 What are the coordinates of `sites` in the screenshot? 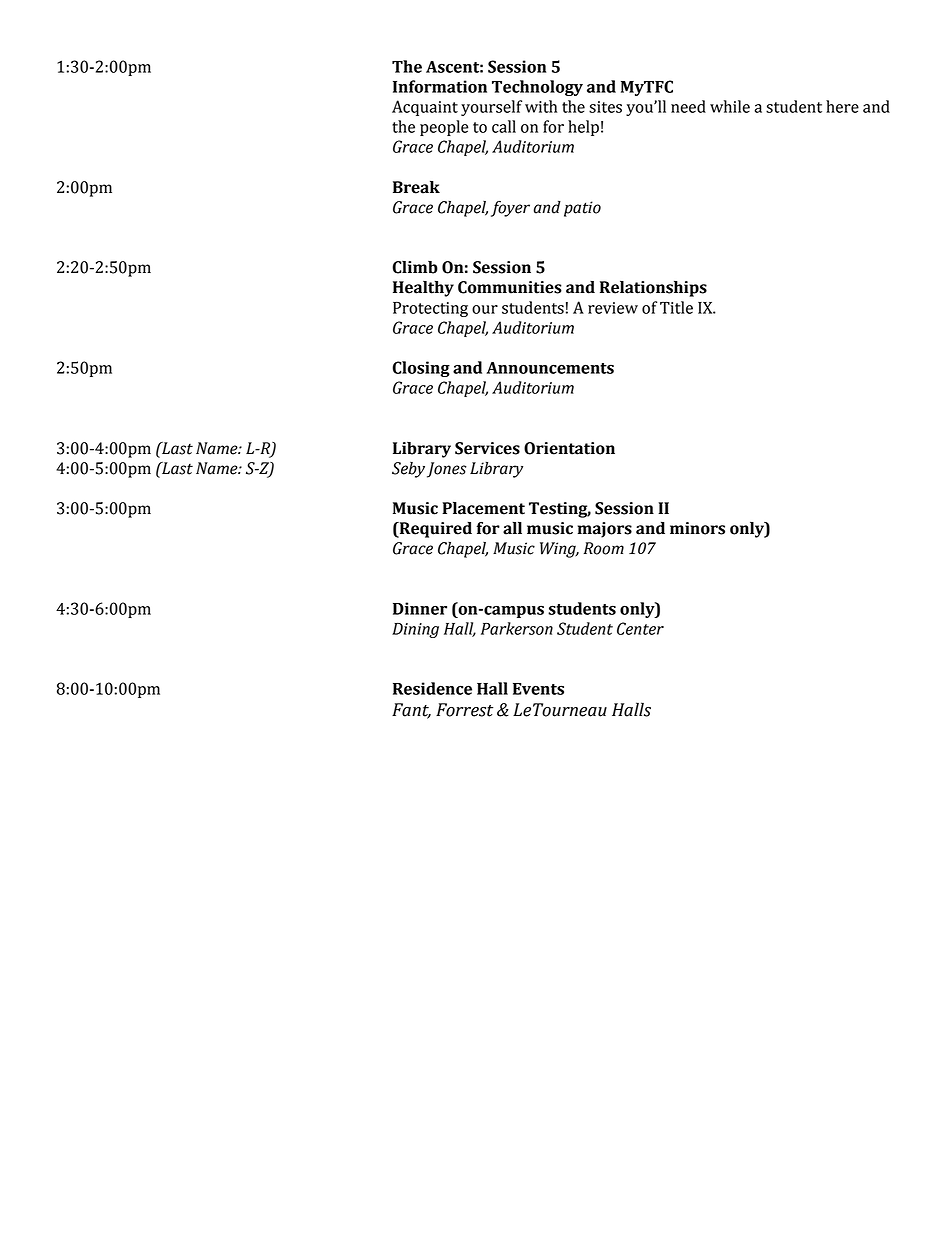 It's located at (605, 107).
